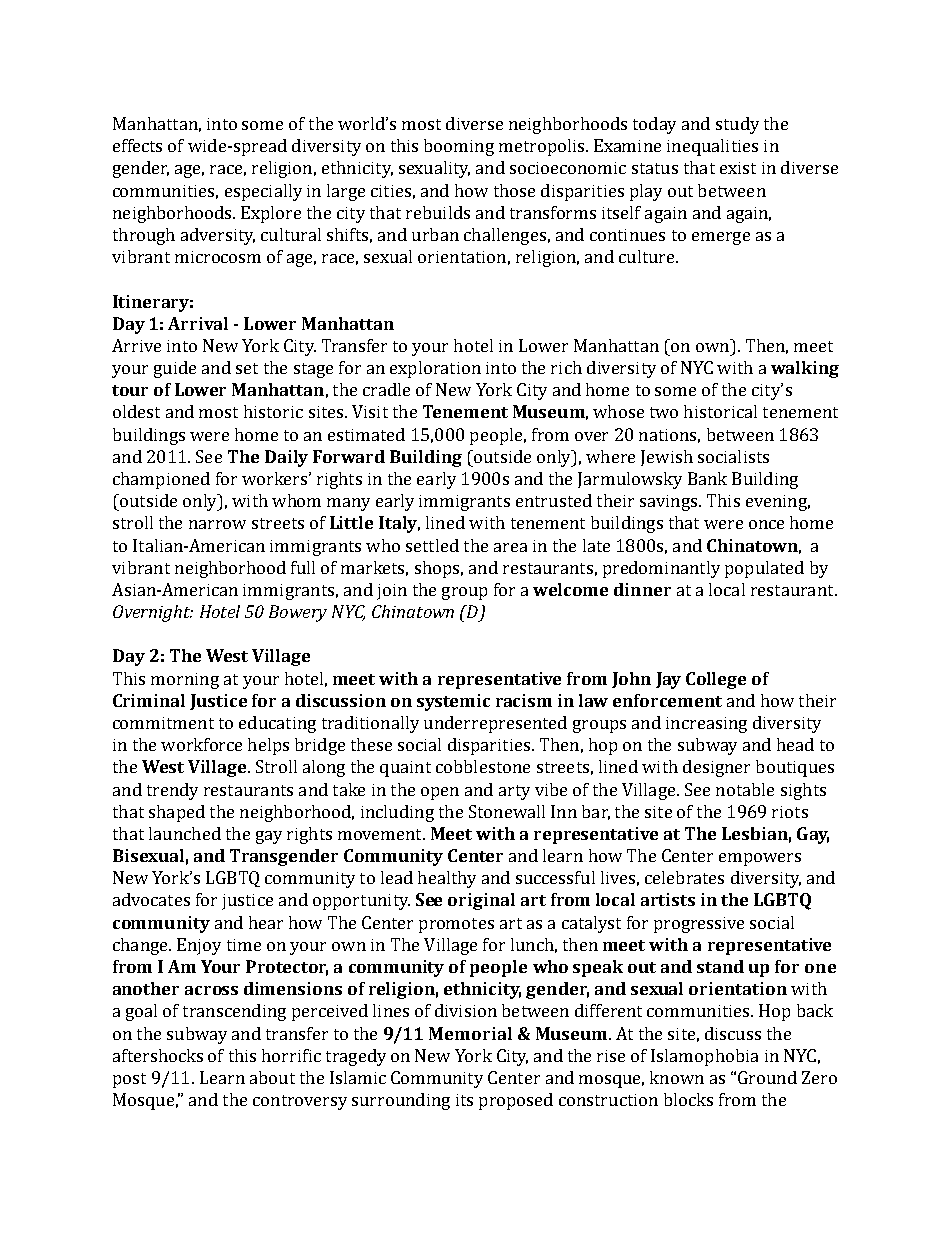  I want to click on exist, so click(738, 168).
